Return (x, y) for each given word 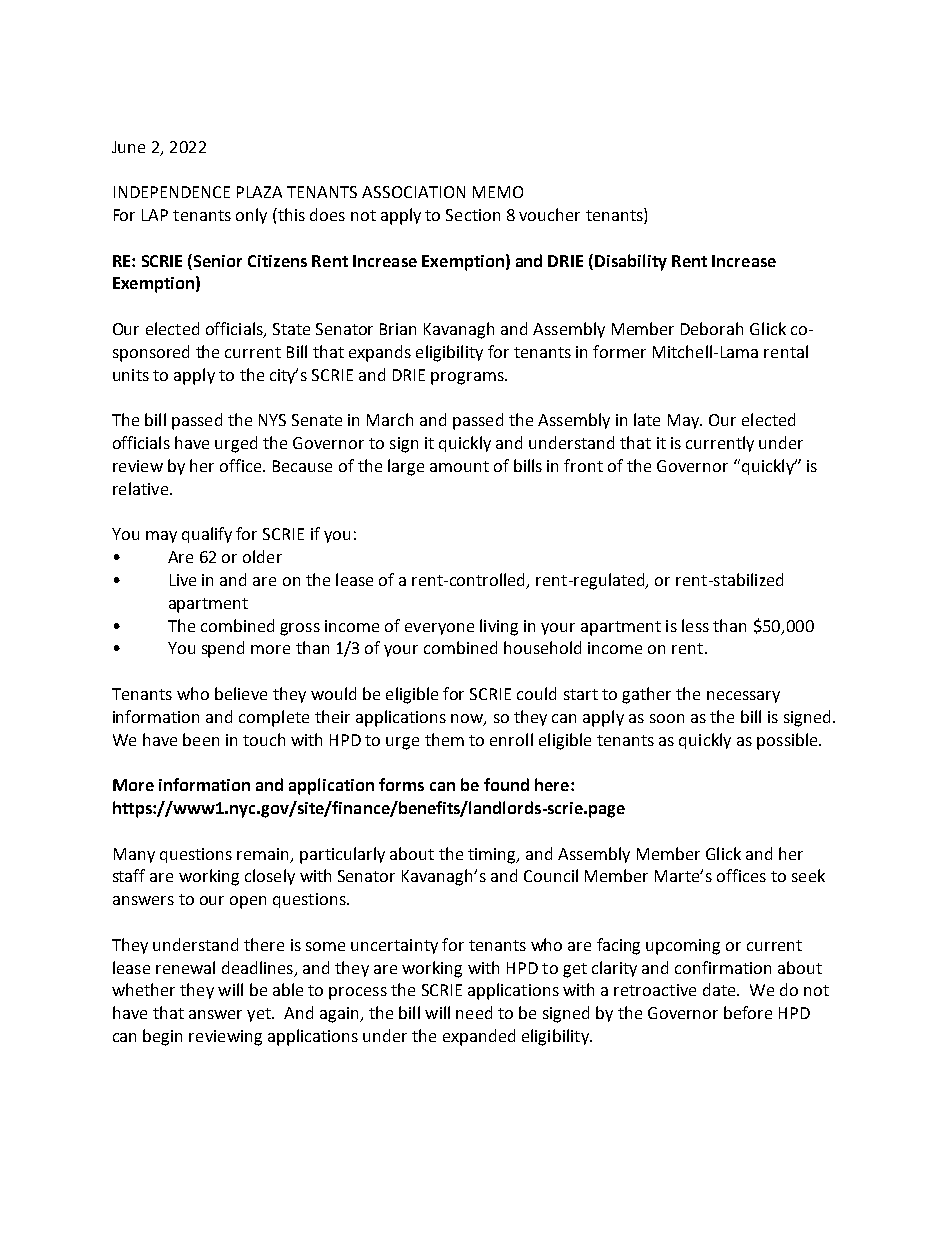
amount (459, 466)
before (748, 1012)
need (474, 1012)
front (583, 465)
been (201, 739)
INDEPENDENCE (172, 192)
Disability (631, 262)
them (444, 739)
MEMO (498, 192)
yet (260, 1015)
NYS (272, 420)
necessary (743, 697)
